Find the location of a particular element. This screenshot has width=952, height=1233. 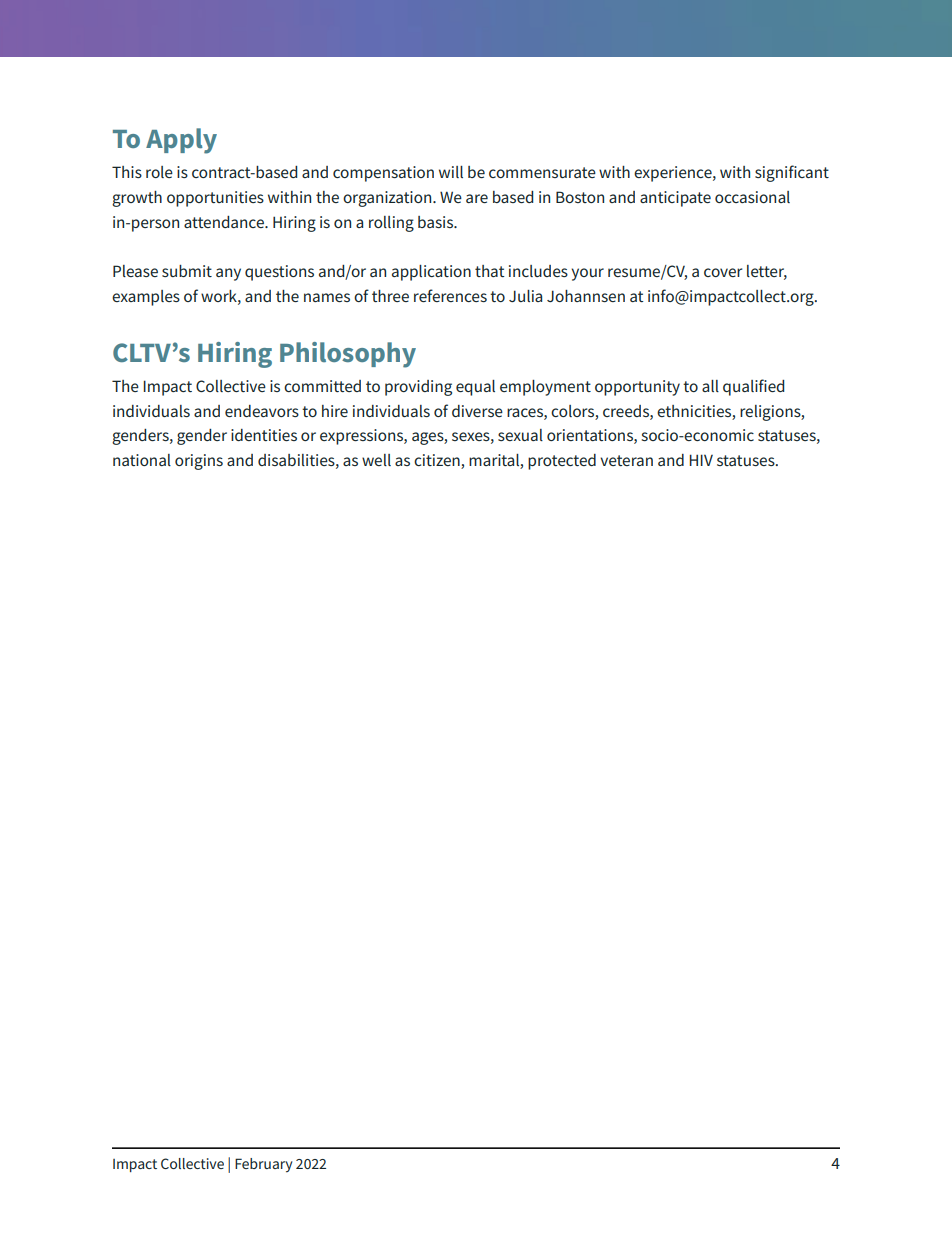

citizen is located at coordinates (438, 461).
